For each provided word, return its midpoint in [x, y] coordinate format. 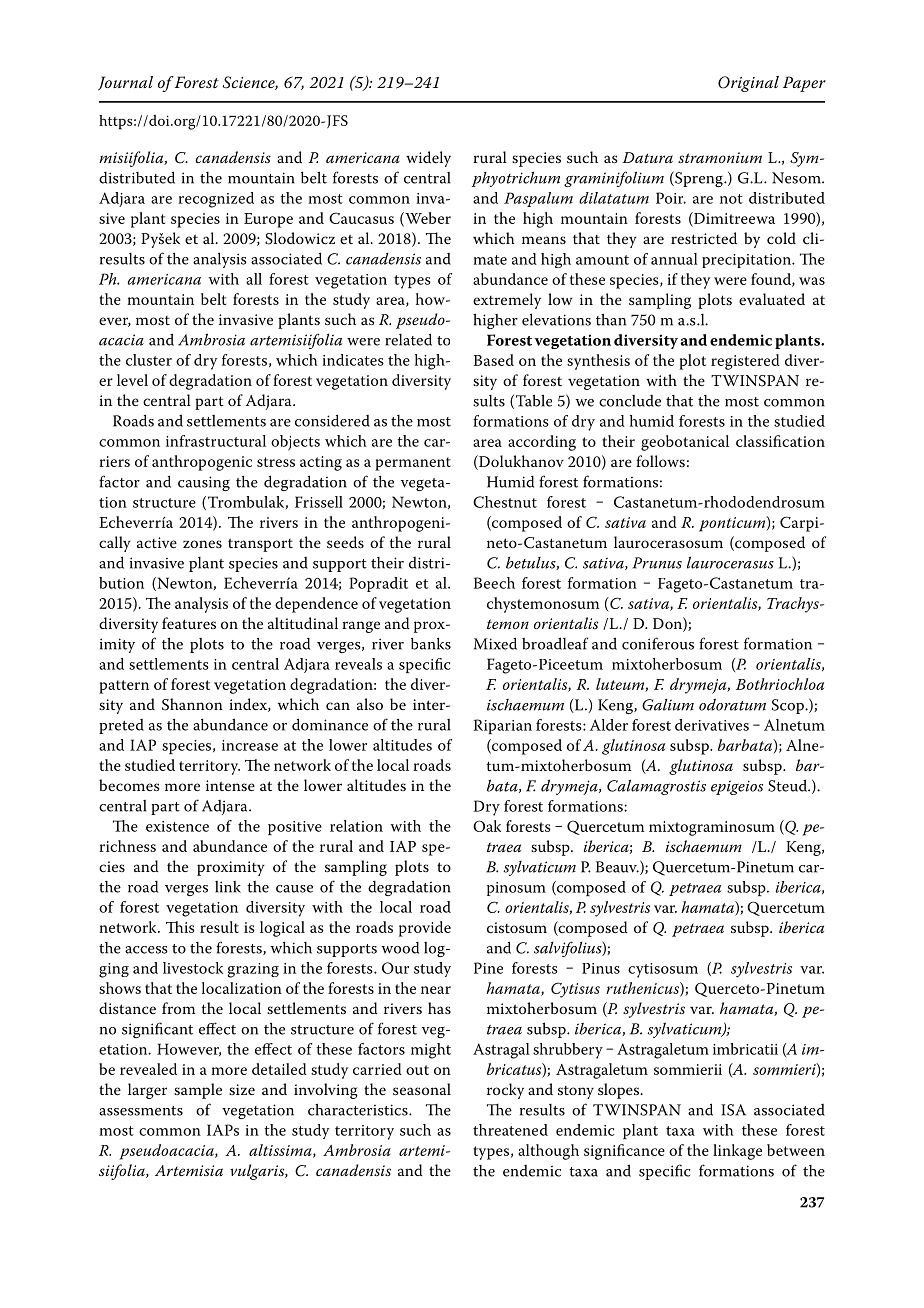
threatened [510, 1130]
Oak [487, 826]
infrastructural [216, 441]
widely [428, 159]
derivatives [712, 725]
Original [748, 84]
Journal [125, 83]
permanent [413, 464]
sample [198, 1091]
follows [660, 461]
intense [230, 785]
